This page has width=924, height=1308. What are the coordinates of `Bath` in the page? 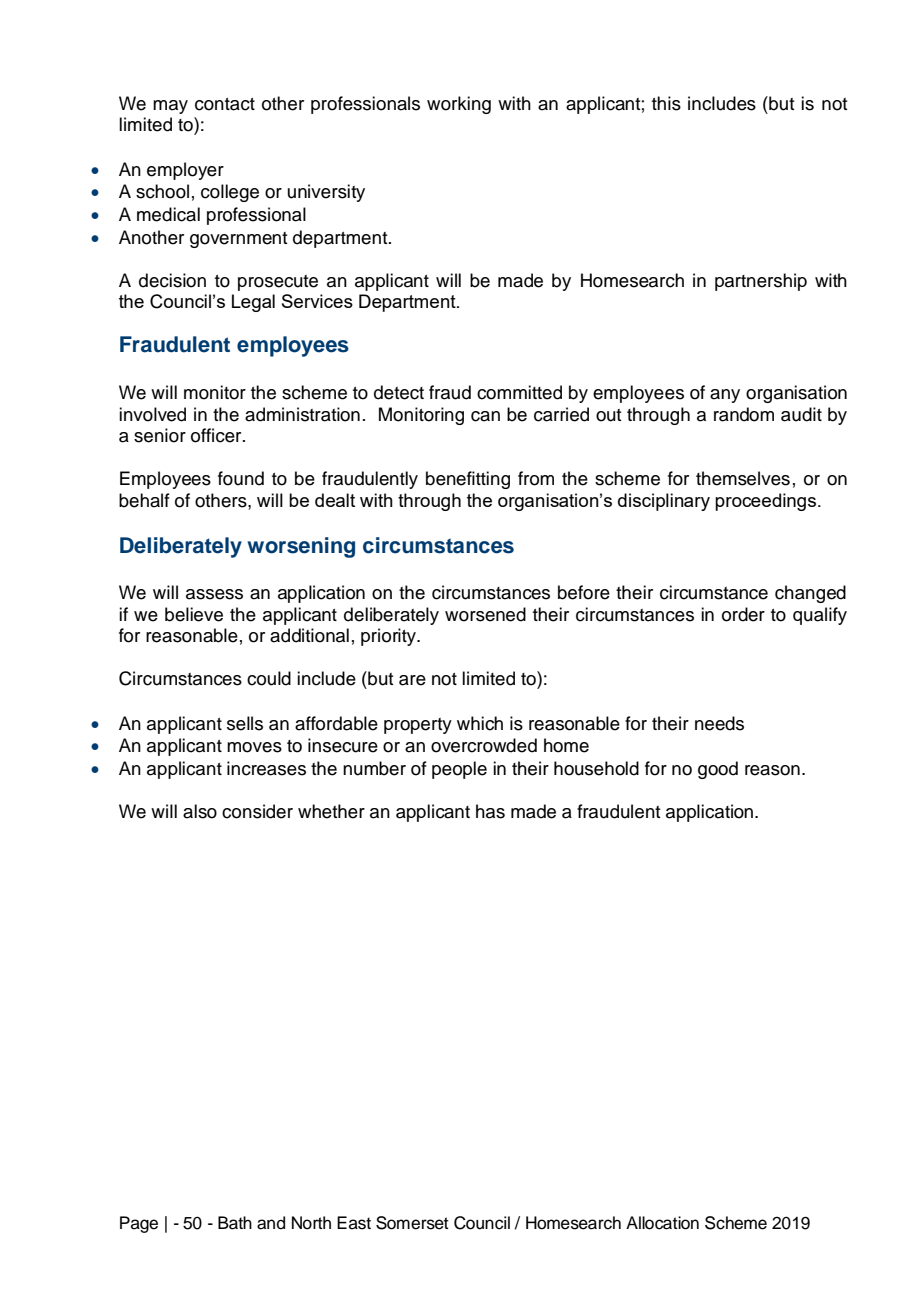 It's located at (235, 1223).
